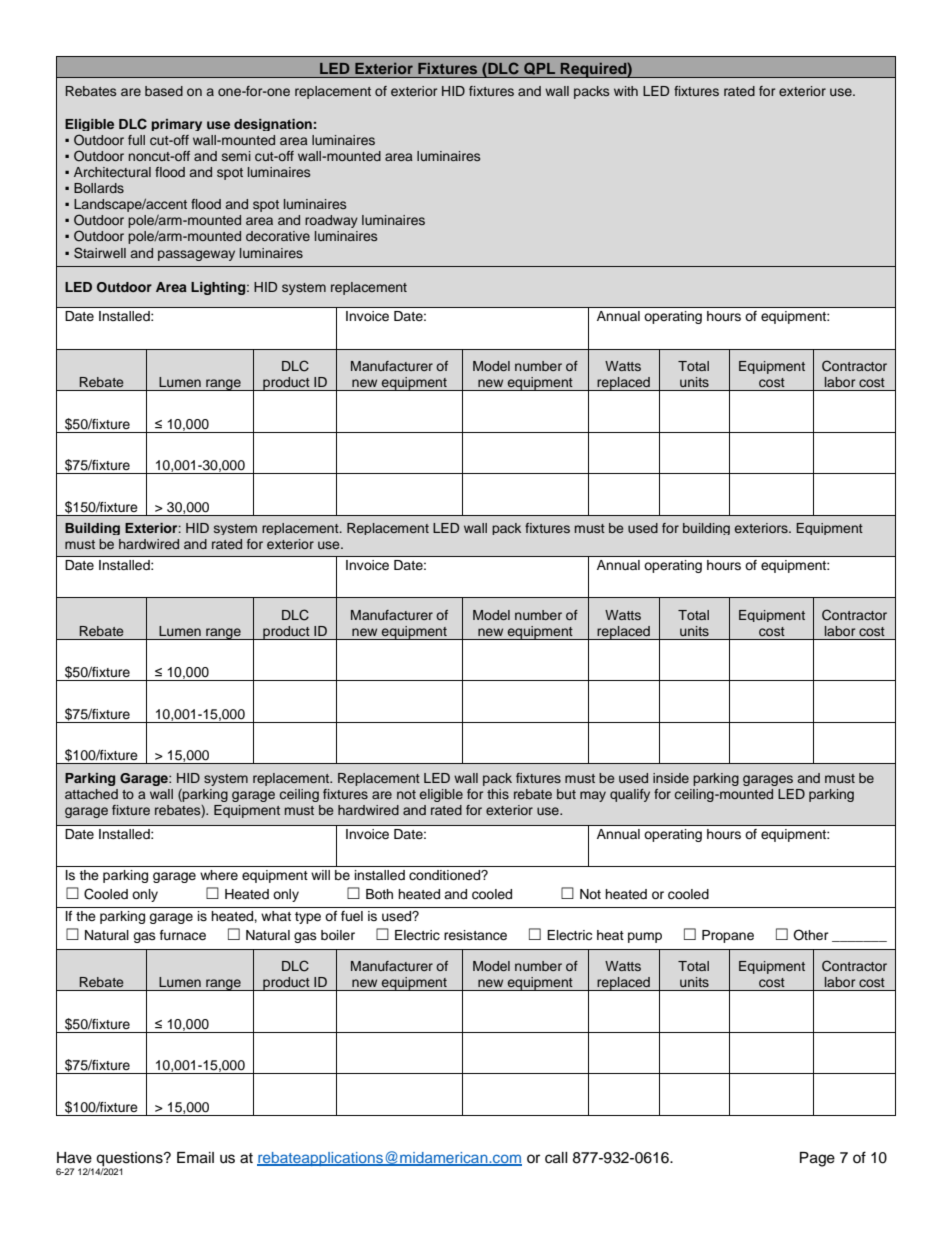 The width and height of the screenshot is (952, 1233). I want to click on Email, so click(195, 1158).
